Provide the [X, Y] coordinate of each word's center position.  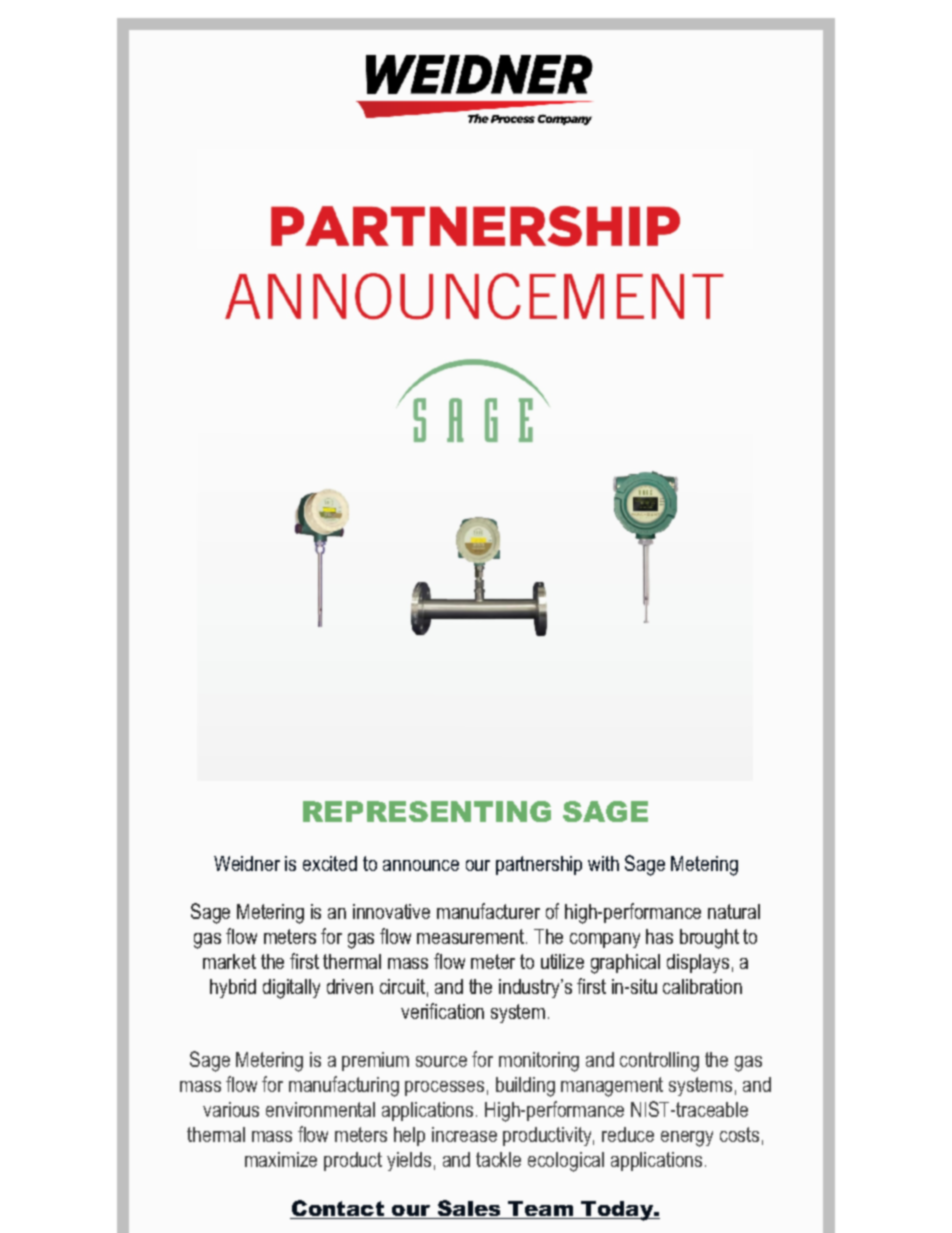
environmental [320, 1109]
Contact [338, 1209]
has [659, 936]
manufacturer [488, 911]
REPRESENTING [427, 811]
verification [442, 1011]
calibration [702, 986]
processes [444, 1088]
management [612, 1087]
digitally [291, 989]
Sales [469, 1209]
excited [330, 863]
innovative [391, 911]
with [603, 863]
